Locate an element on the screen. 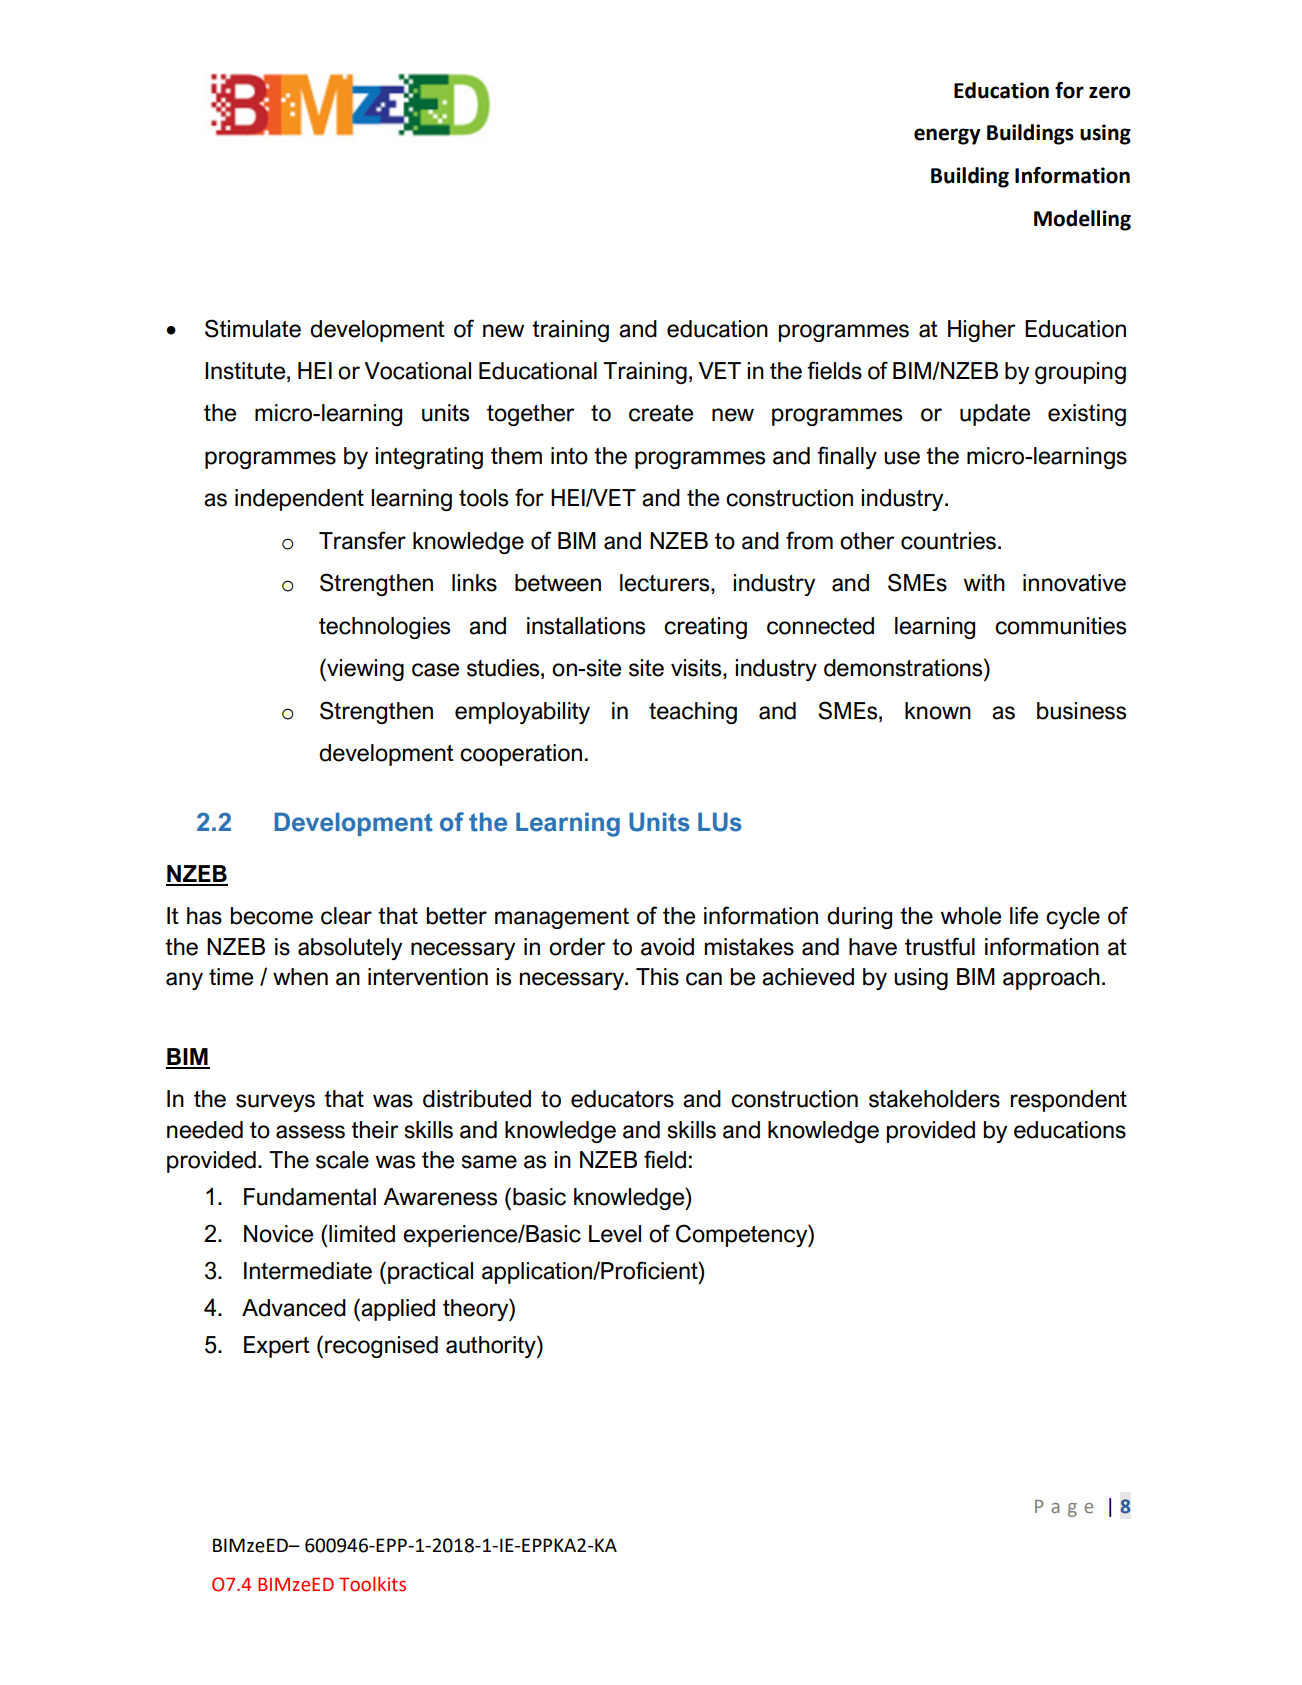  stakeholders is located at coordinates (934, 1099).
